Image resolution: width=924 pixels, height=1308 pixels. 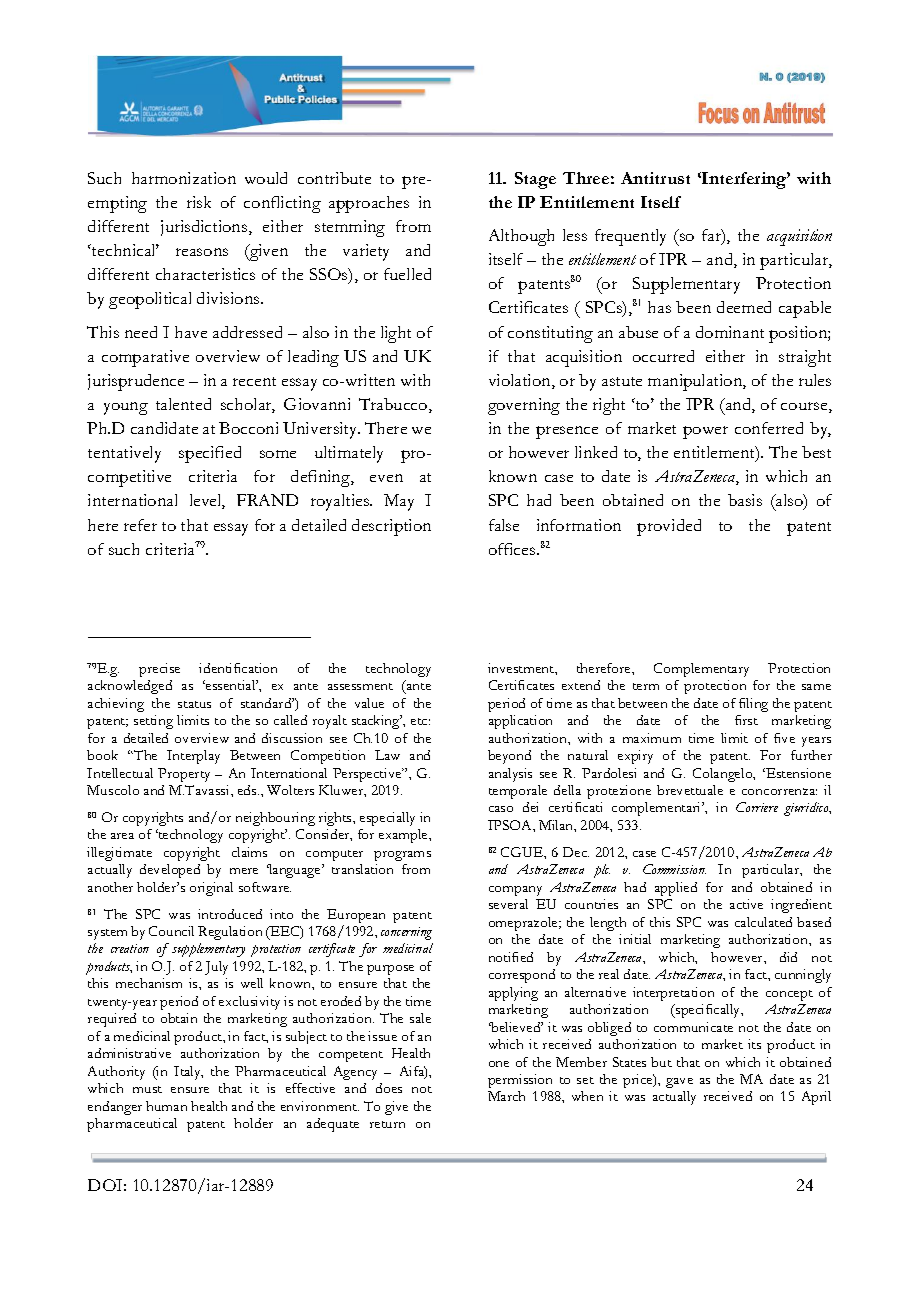 I want to click on Although, so click(x=521, y=237).
